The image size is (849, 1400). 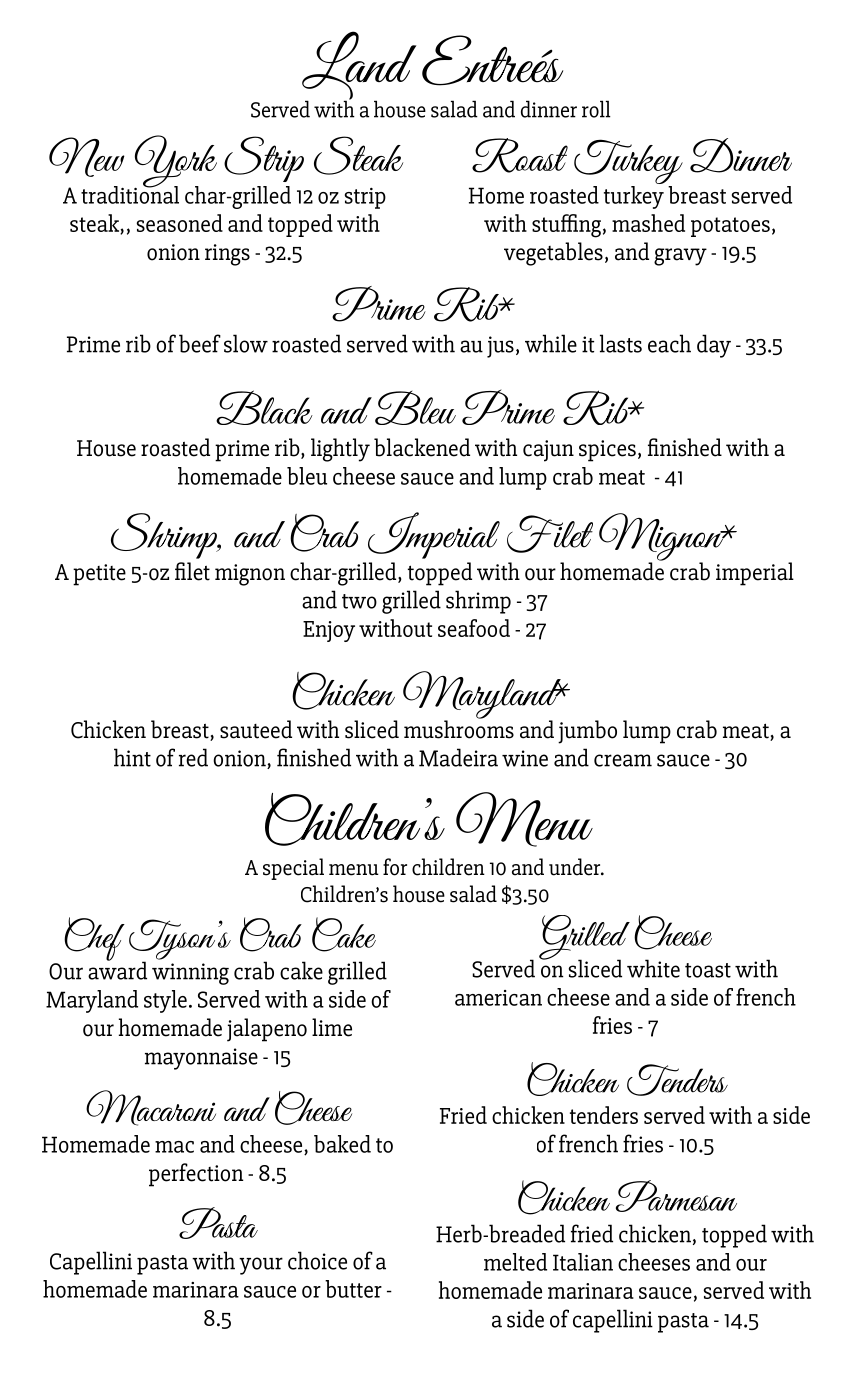 What do you see at coordinates (607, 451) in the document?
I see `spices` at bounding box center [607, 451].
